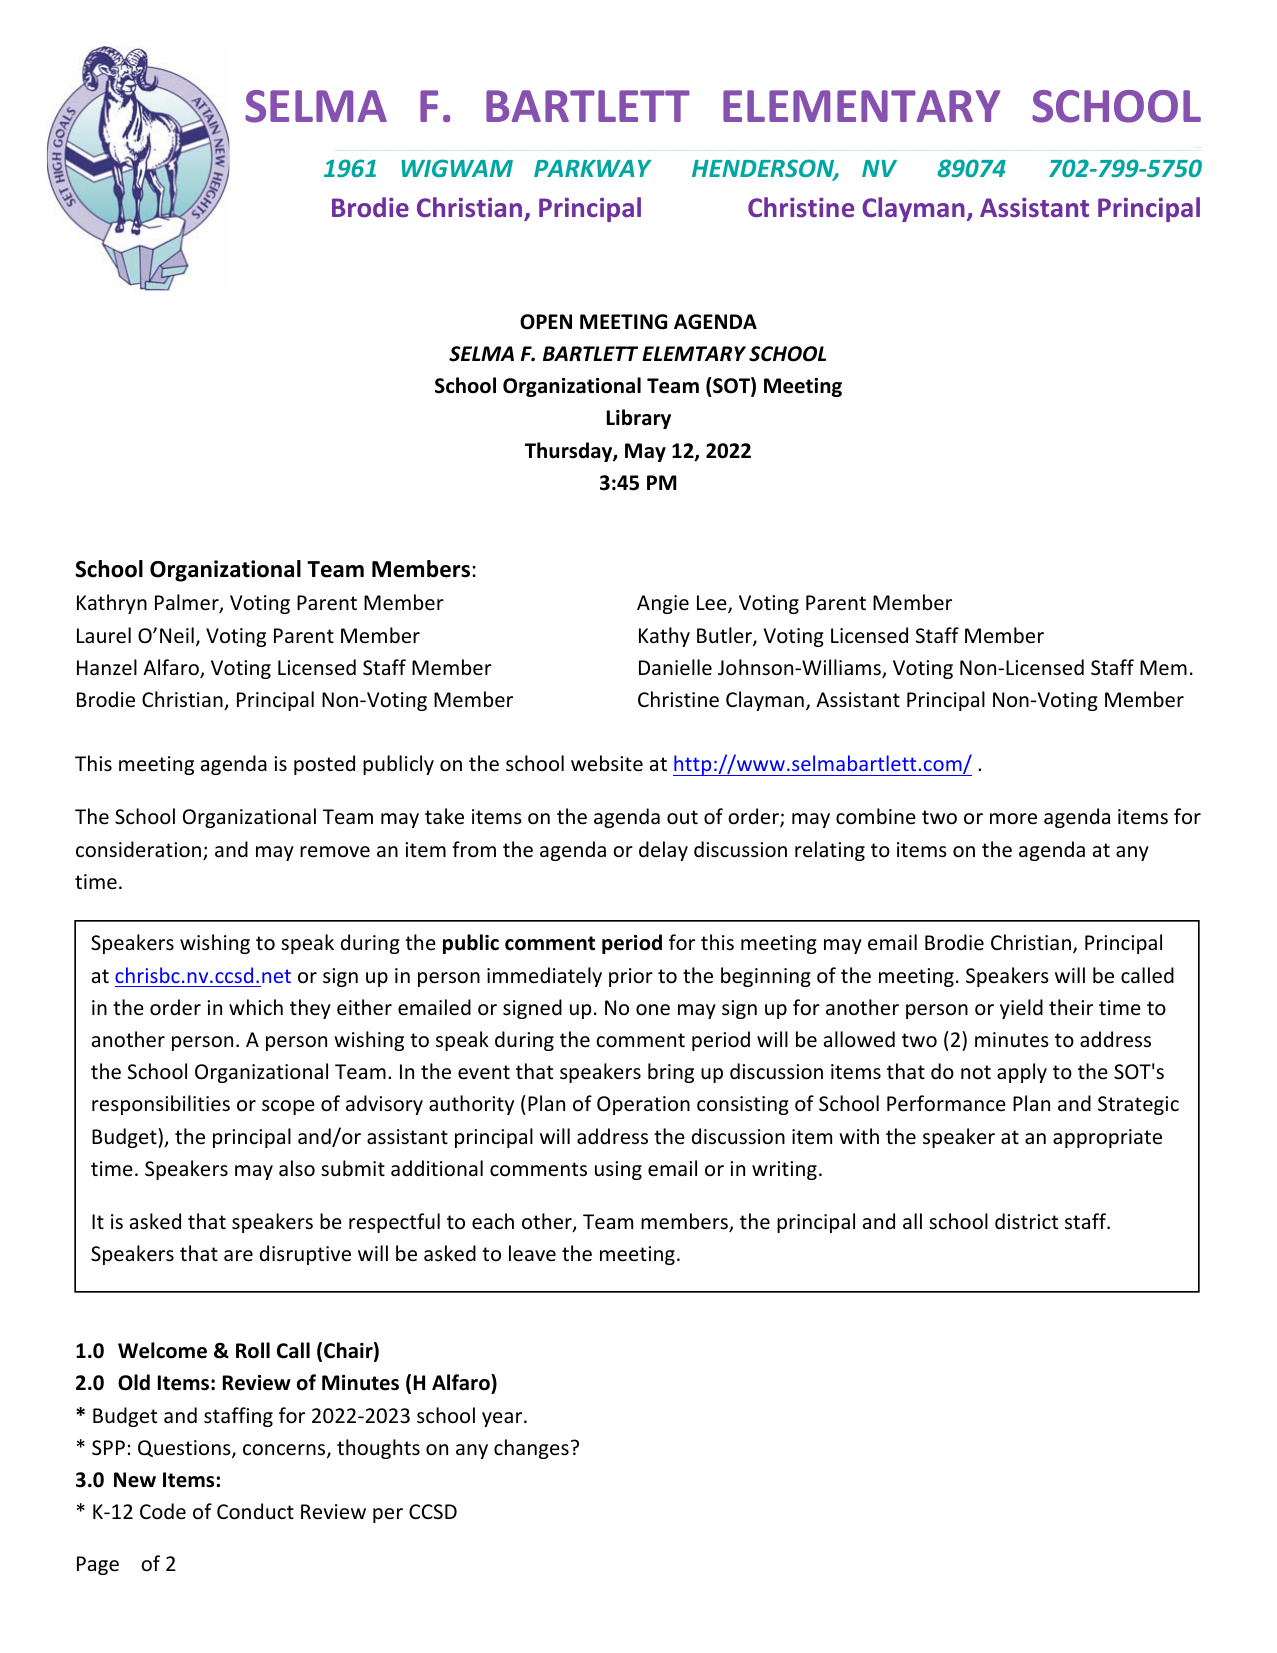  Describe the element at coordinates (1026, 1221) in the screenshot. I see `district` at that location.
